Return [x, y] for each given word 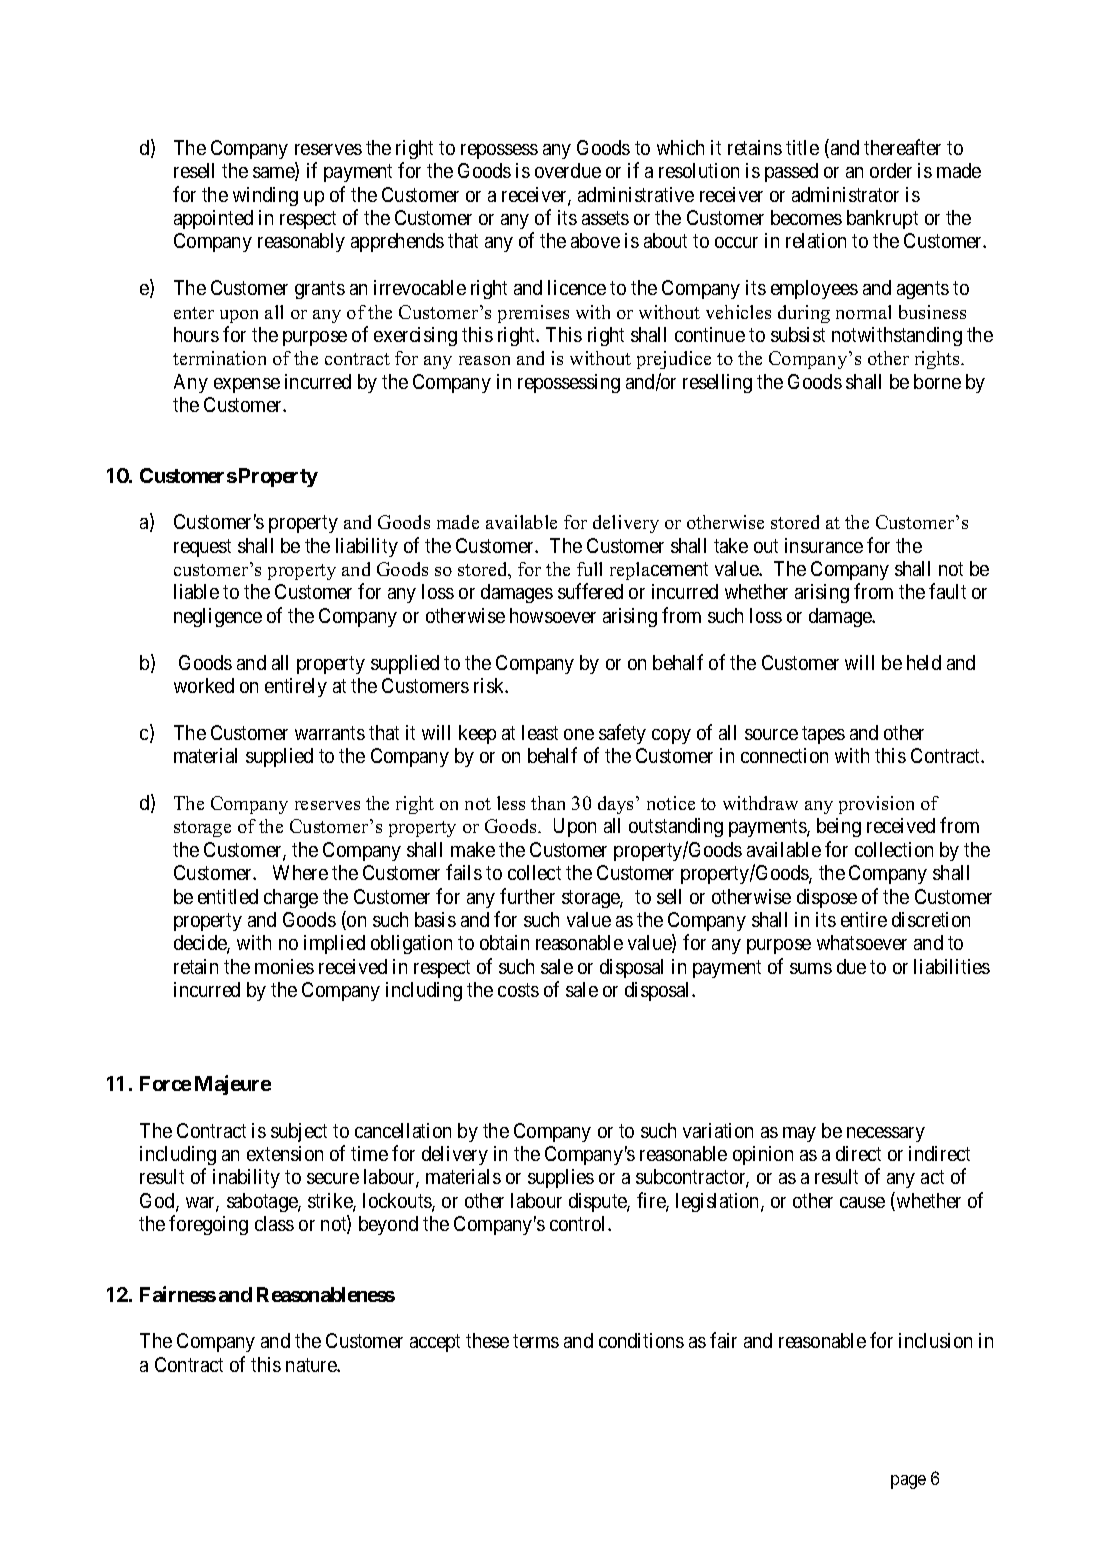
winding [265, 196]
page [908, 1482]
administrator [845, 194]
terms [536, 1341]
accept [435, 1343]
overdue [568, 170]
